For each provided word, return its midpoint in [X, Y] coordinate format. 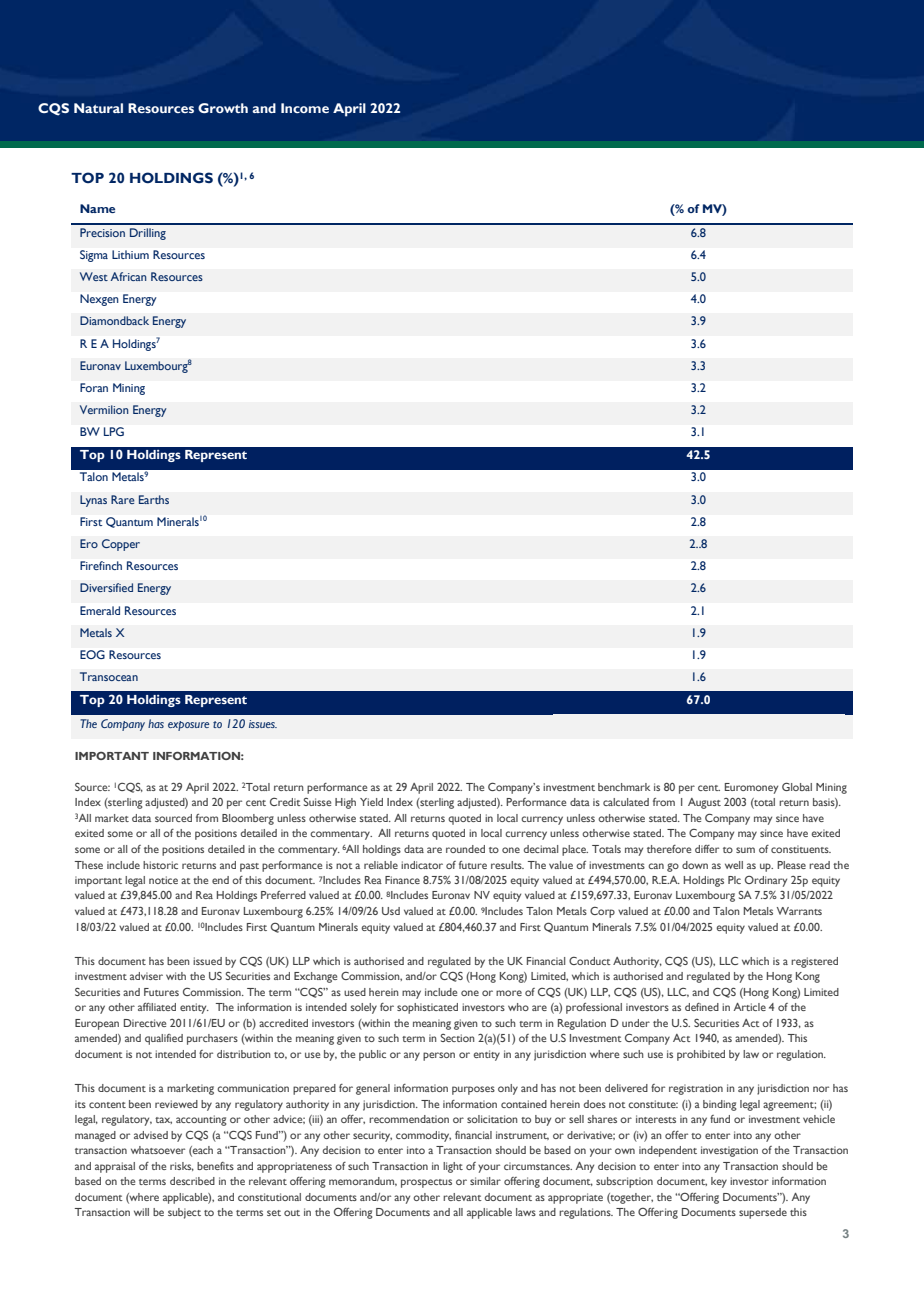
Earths [154, 499]
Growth [223, 108]
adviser [146, 976]
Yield [371, 802]
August [704, 803]
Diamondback [114, 320]
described [192, 1181]
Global [797, 787]
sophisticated [427, 1008]
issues [263, 724]
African [129, 276]
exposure [188, 726]
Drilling [148, 234]
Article [750, 1007]
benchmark [624, 787]
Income [305, 108]
